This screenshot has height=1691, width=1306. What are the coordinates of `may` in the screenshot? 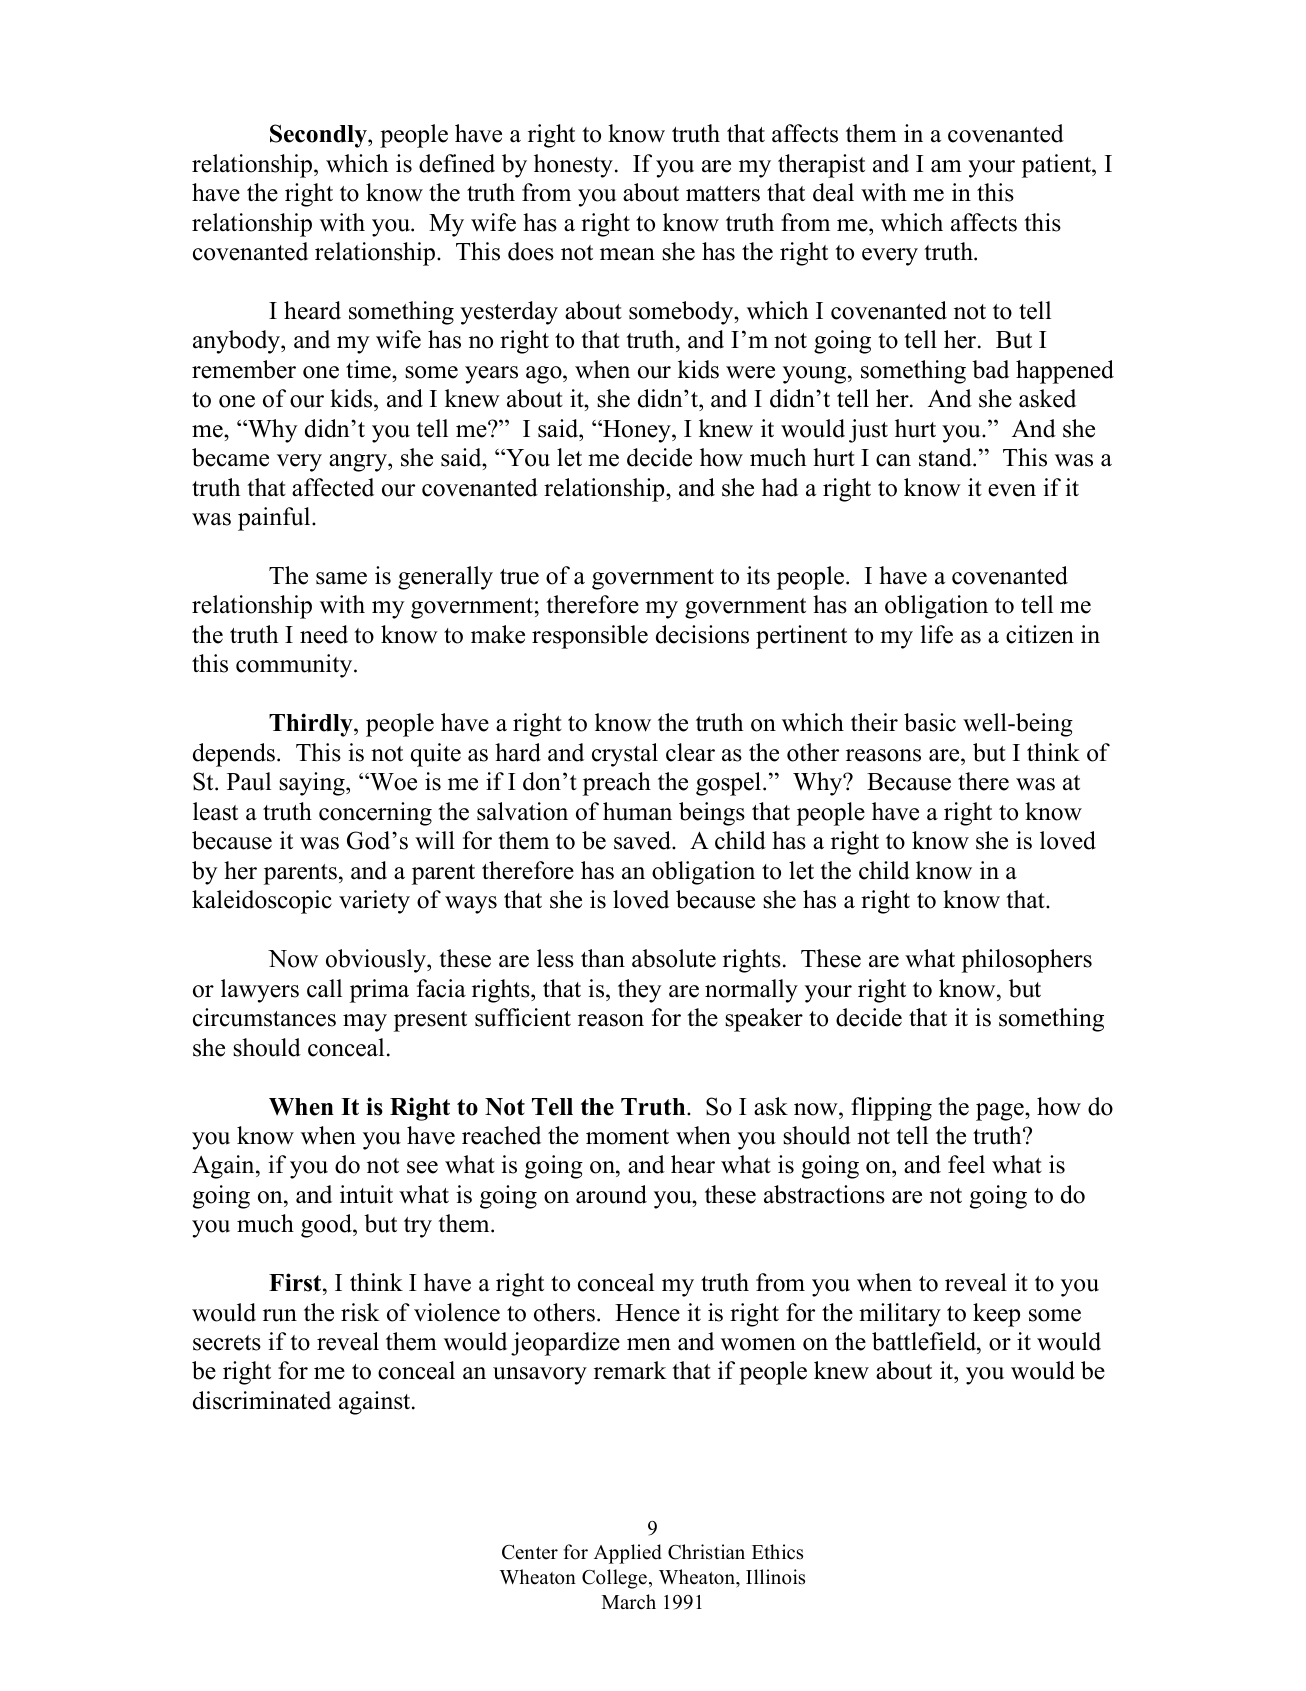 It's located at (365, 1023).
